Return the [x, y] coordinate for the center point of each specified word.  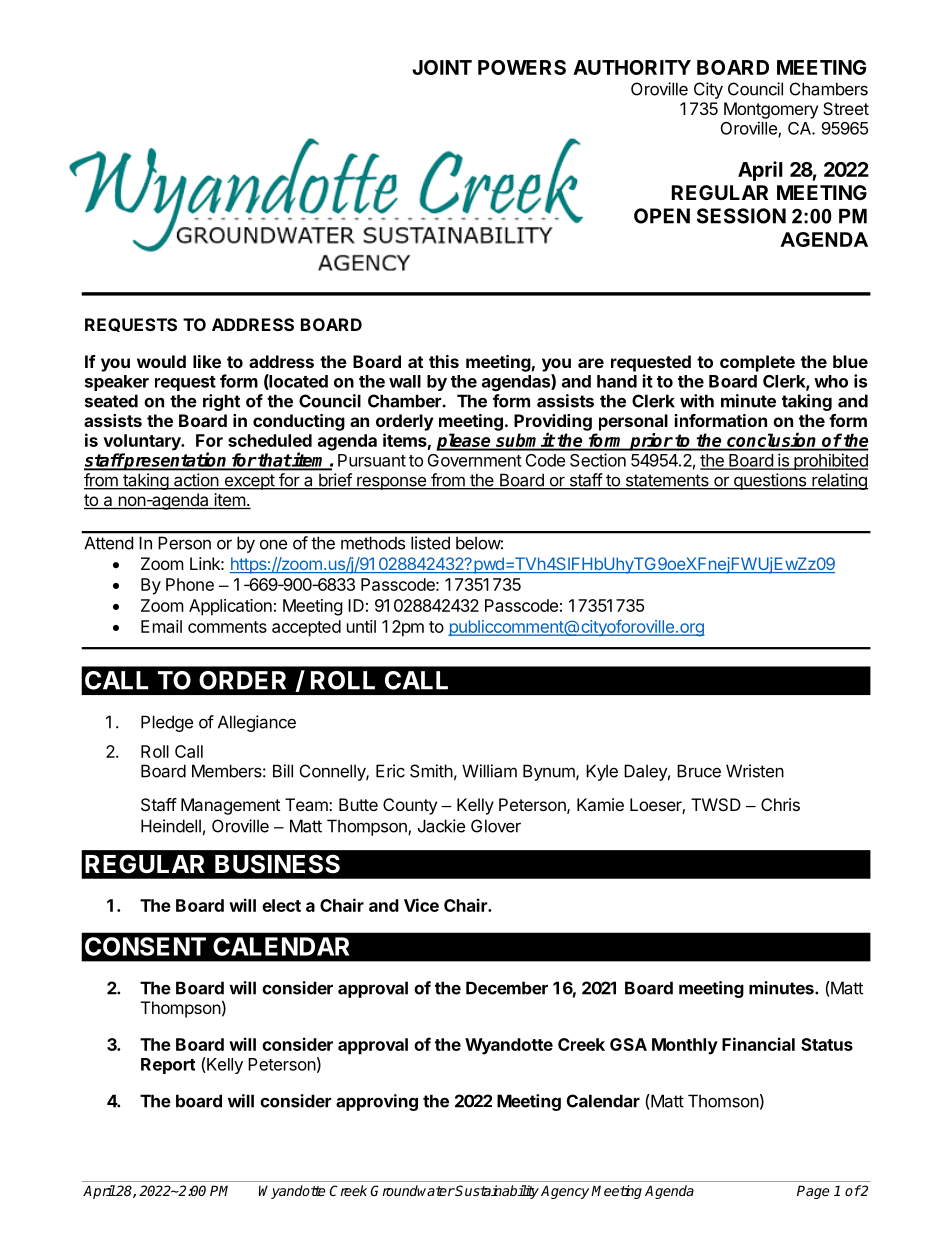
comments [227, 627]
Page [813, 1192]
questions [770, 481]
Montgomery [771, 110]
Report [168, 1066]
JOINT [442, 67]
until [361, 626]
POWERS [522, 67]
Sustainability [496, 1192]
